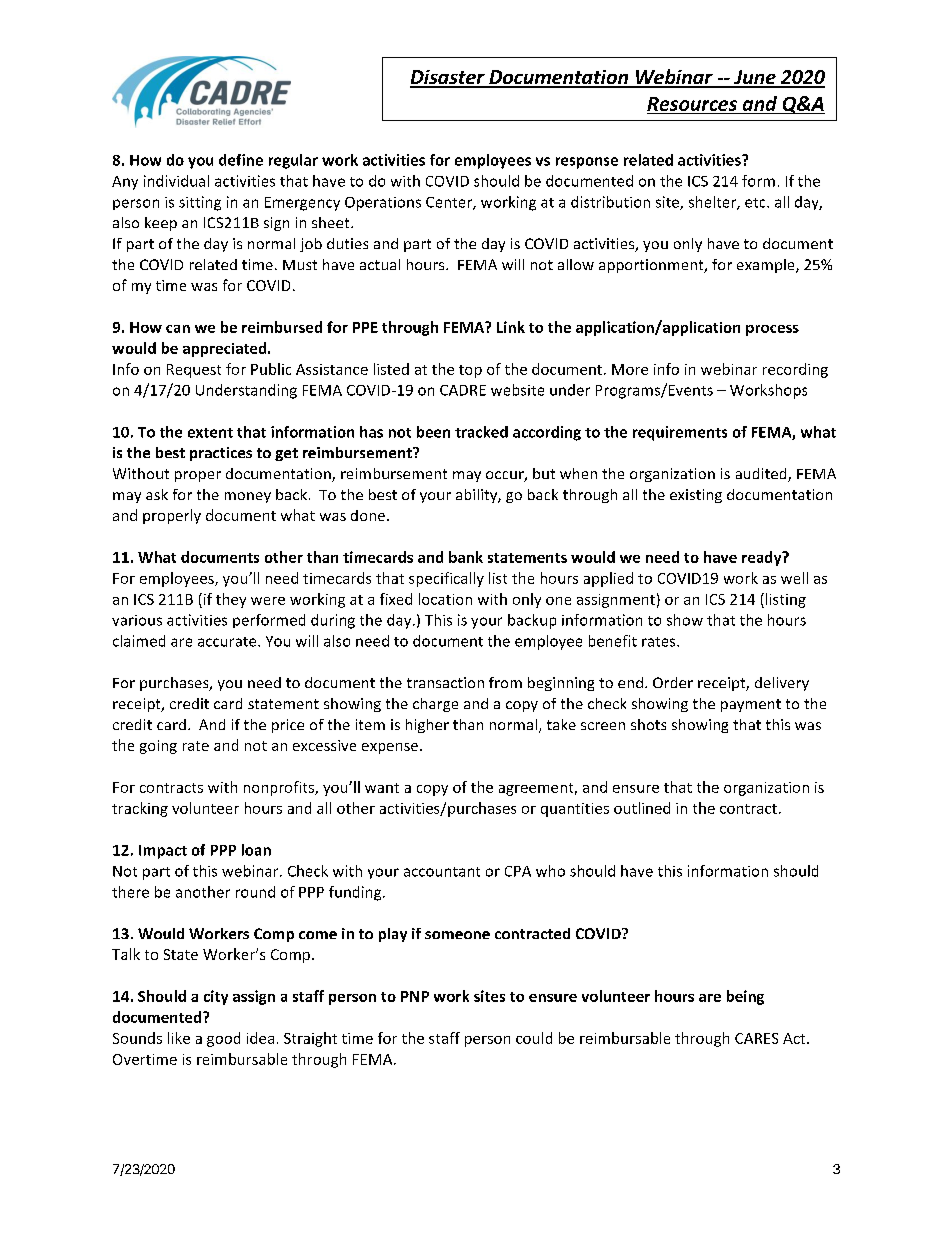 This image has width=952, height=1233. What do you see at coordinates (692, 104) in the image?
I see `Resources` at bounding box center [692, 104].
